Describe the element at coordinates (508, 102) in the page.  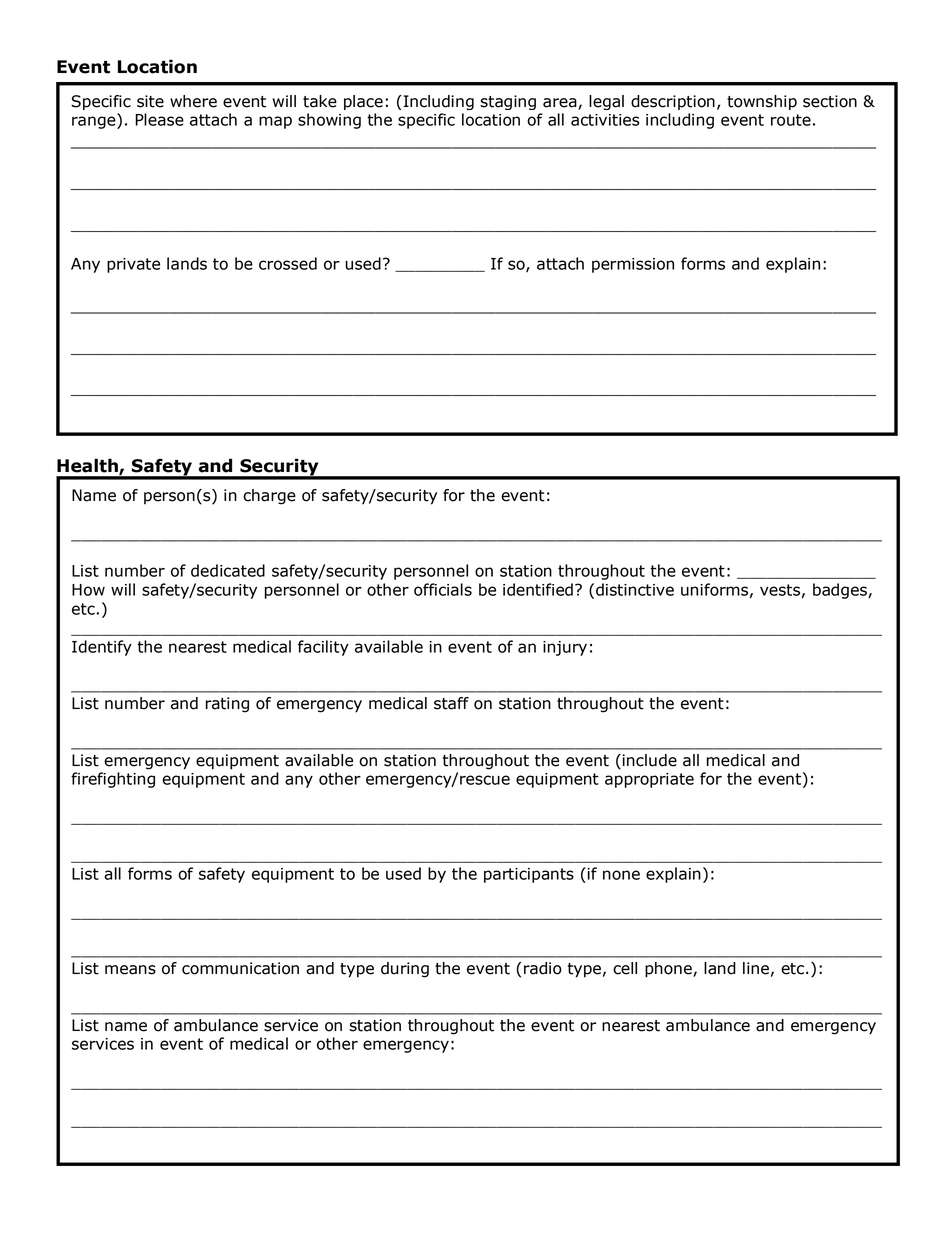
I see `staging` at that location.
